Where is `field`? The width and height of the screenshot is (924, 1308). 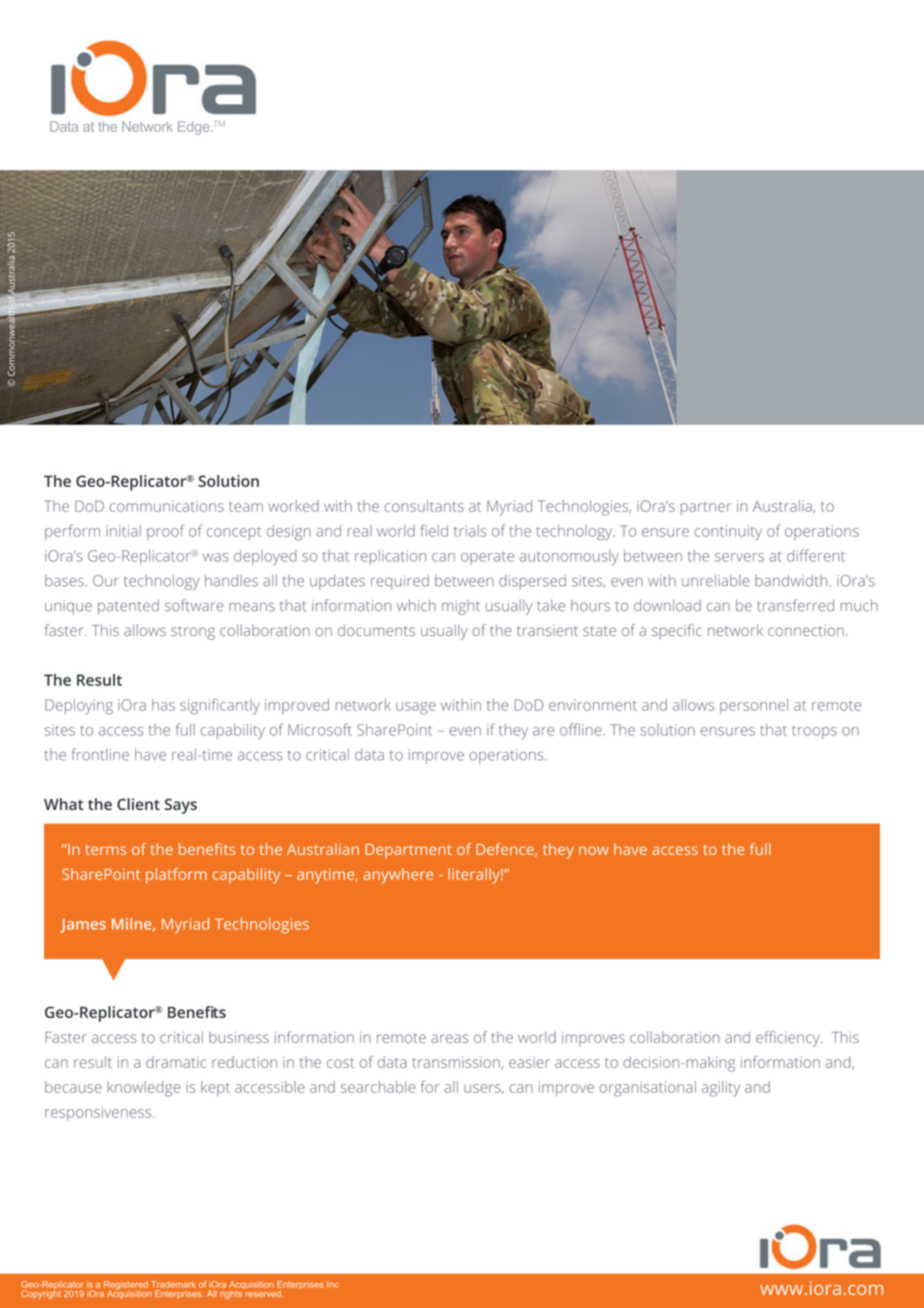
field is located at coordinates (434, 530).
